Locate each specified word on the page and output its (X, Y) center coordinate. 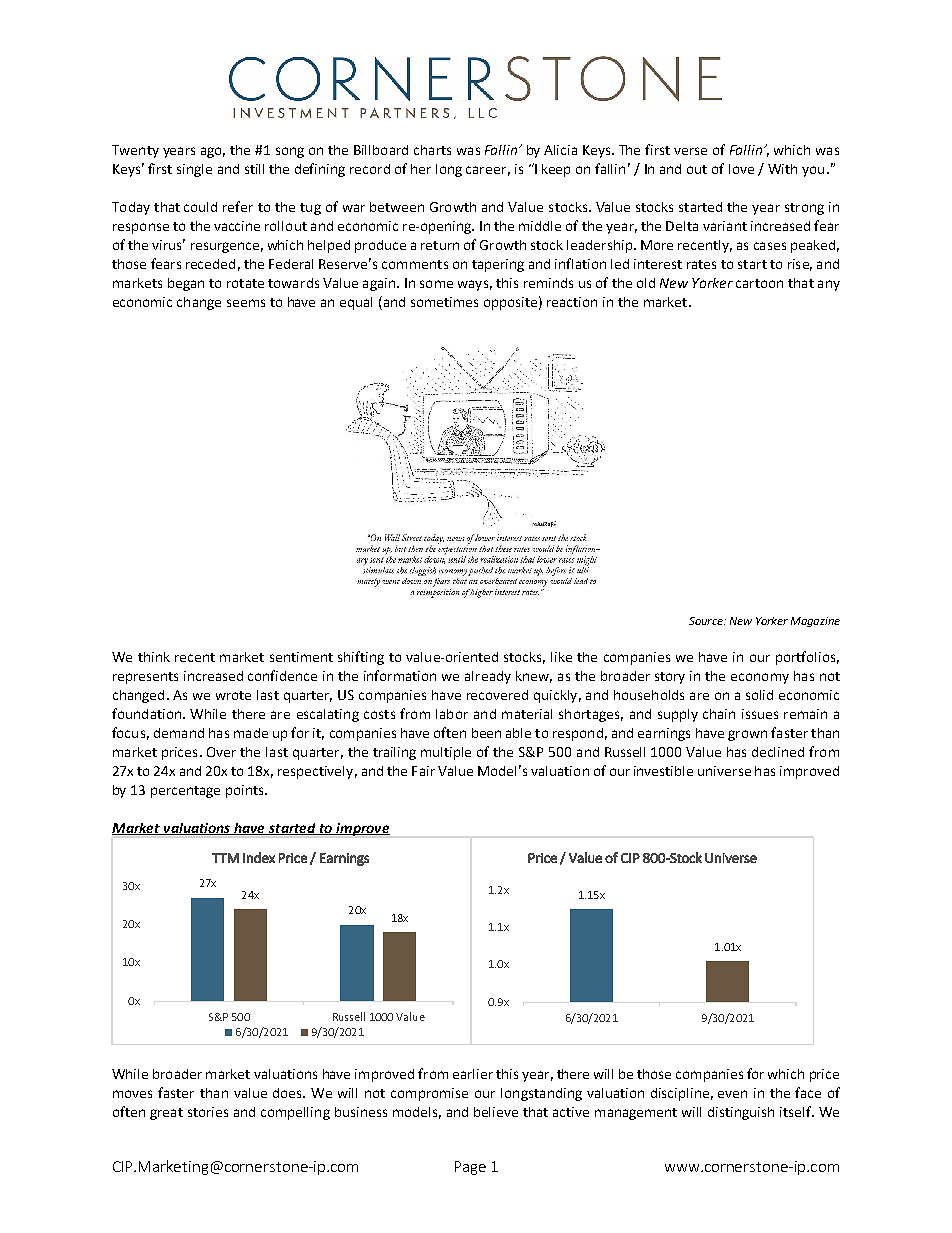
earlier (473, 1074)
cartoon (759, 283)
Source (707, 621)
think (154, 657)
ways (473, 285)
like (561, 657)
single (194, 170)
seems (246, 303)
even (732, 1094)
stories (208, 1112)
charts (432, 150)
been (486, 733)
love (741, 169)
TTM (225, 858)
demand (179, 733)
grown (747, 735)
